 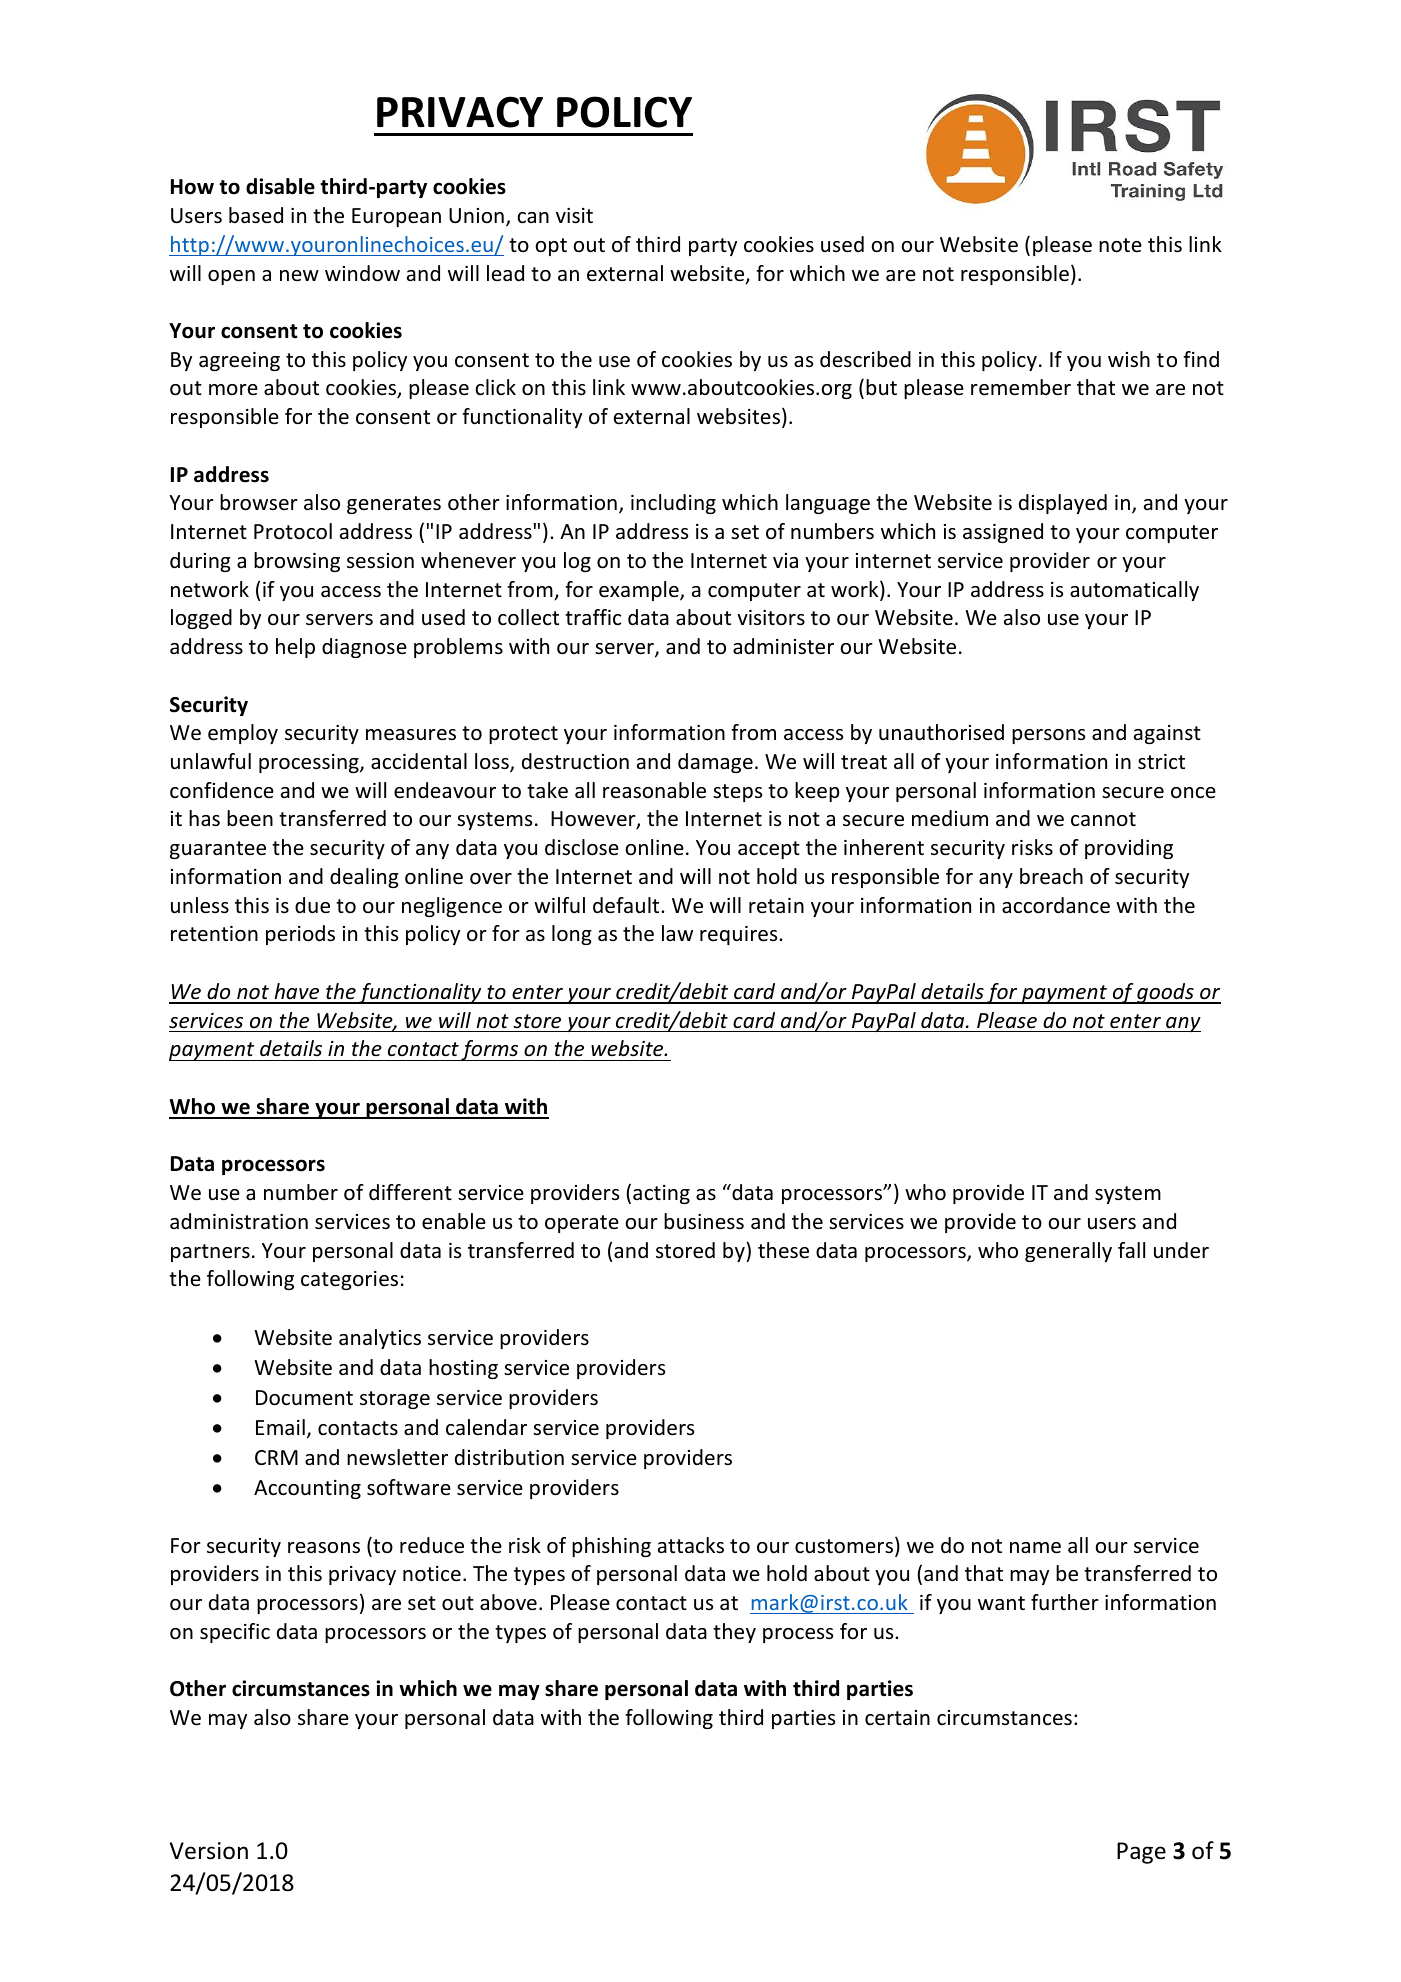 I want to click on they, so click(x=734, y=1633).
